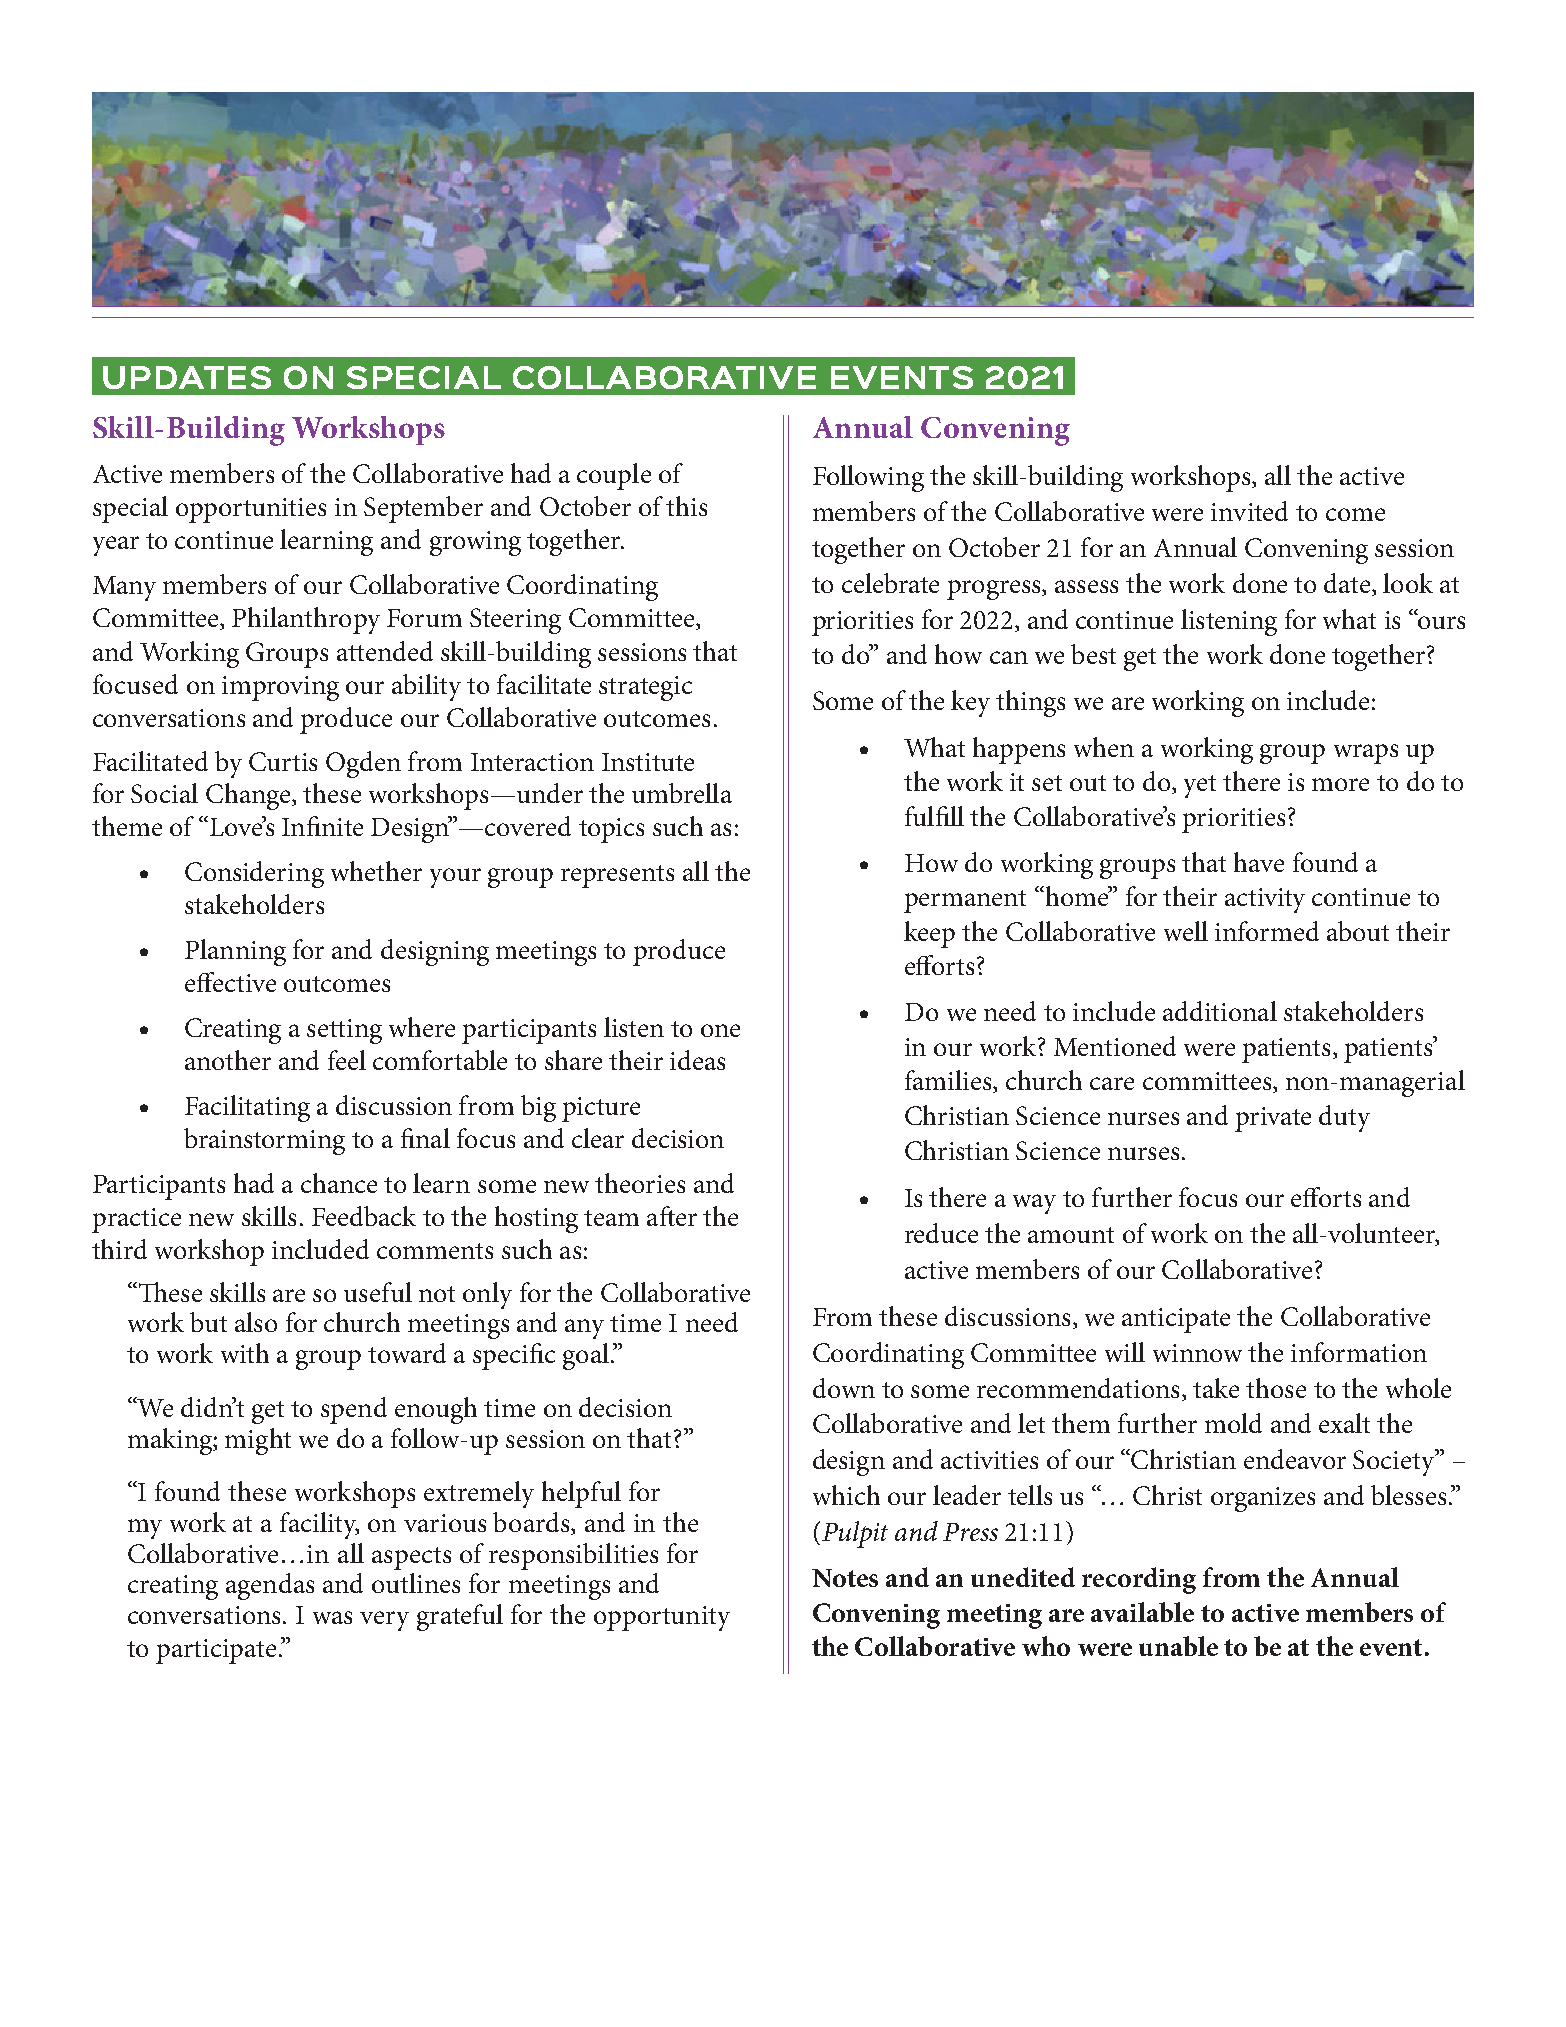 This screenshot has width=1566, height=2027. What do you see at coordinates (1273, 1119) in the screenshot?
I see `private` at bounding box center [1273, 1119].
